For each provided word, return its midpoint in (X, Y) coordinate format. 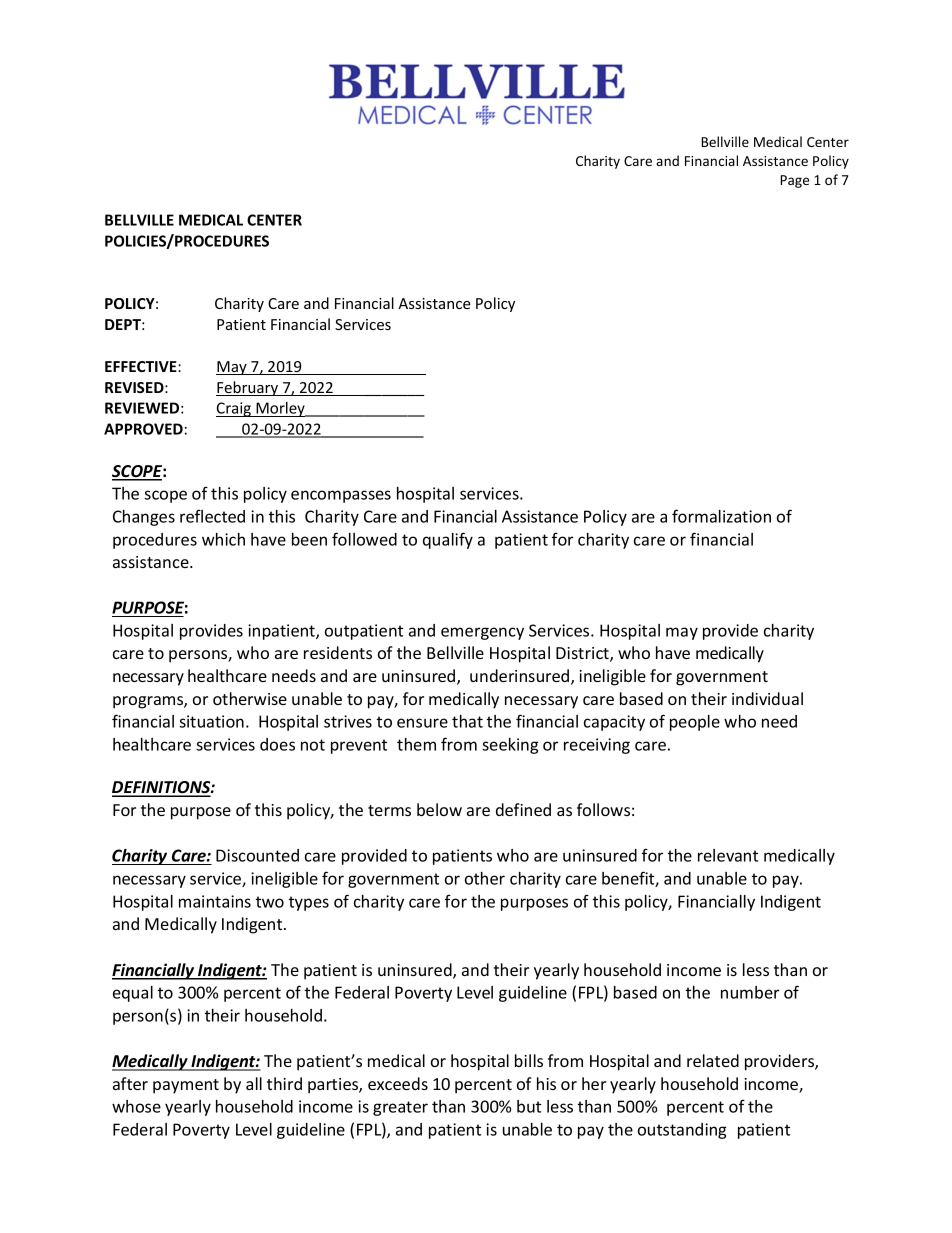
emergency (482, 633)
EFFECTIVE (142, 366)
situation (211, 721)
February (248, 388)
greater (400, 1108)
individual (767, 698)
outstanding (682, 1131)
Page (794, 181)
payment (186, 1086)
